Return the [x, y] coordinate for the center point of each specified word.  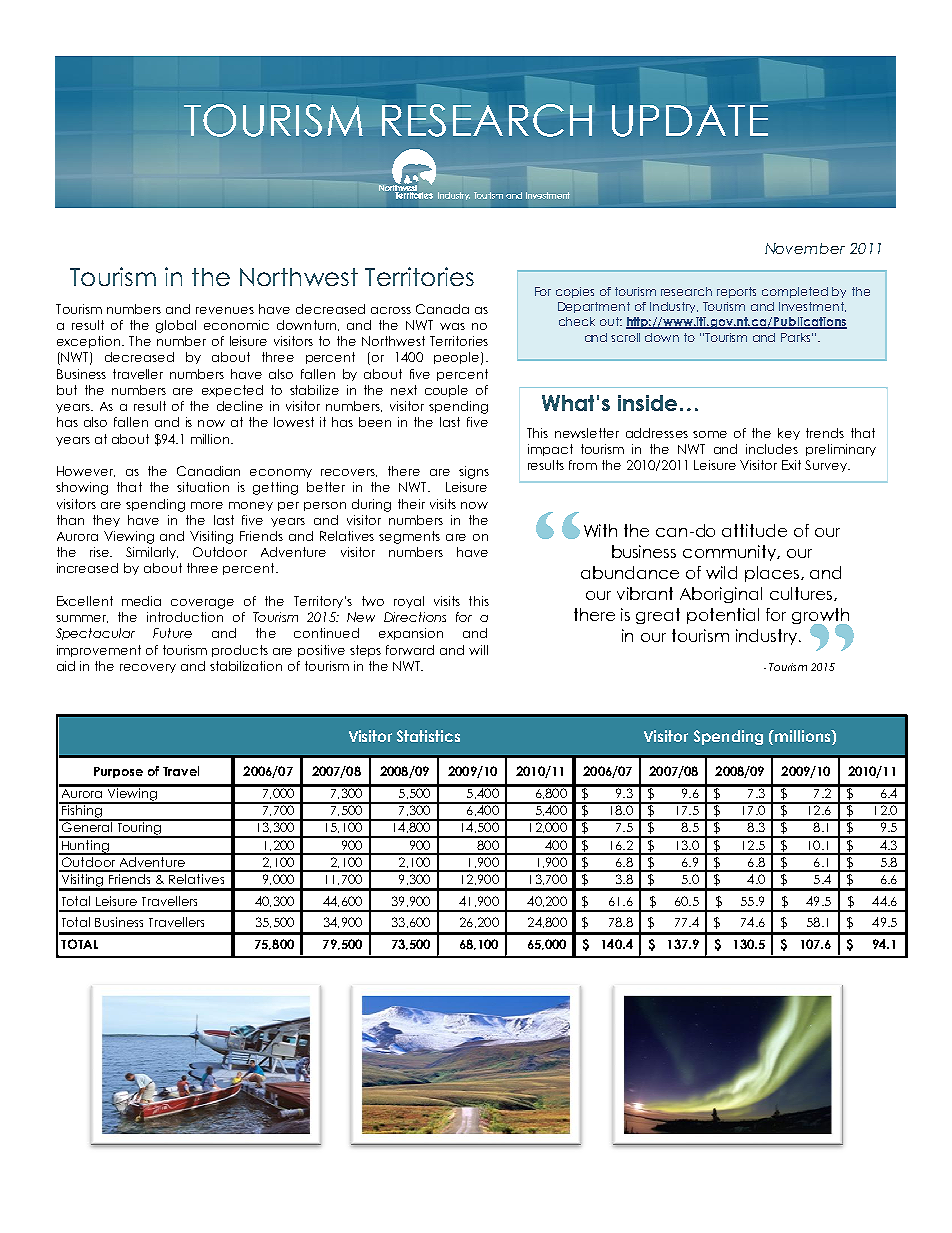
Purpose [118, 772]
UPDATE [690, 121]
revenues [225, 310]
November [805, 248]
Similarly [152, 553]
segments [409, 537]
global [176, 326]
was [452, 326]
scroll [625, 337]
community [731, 553]
